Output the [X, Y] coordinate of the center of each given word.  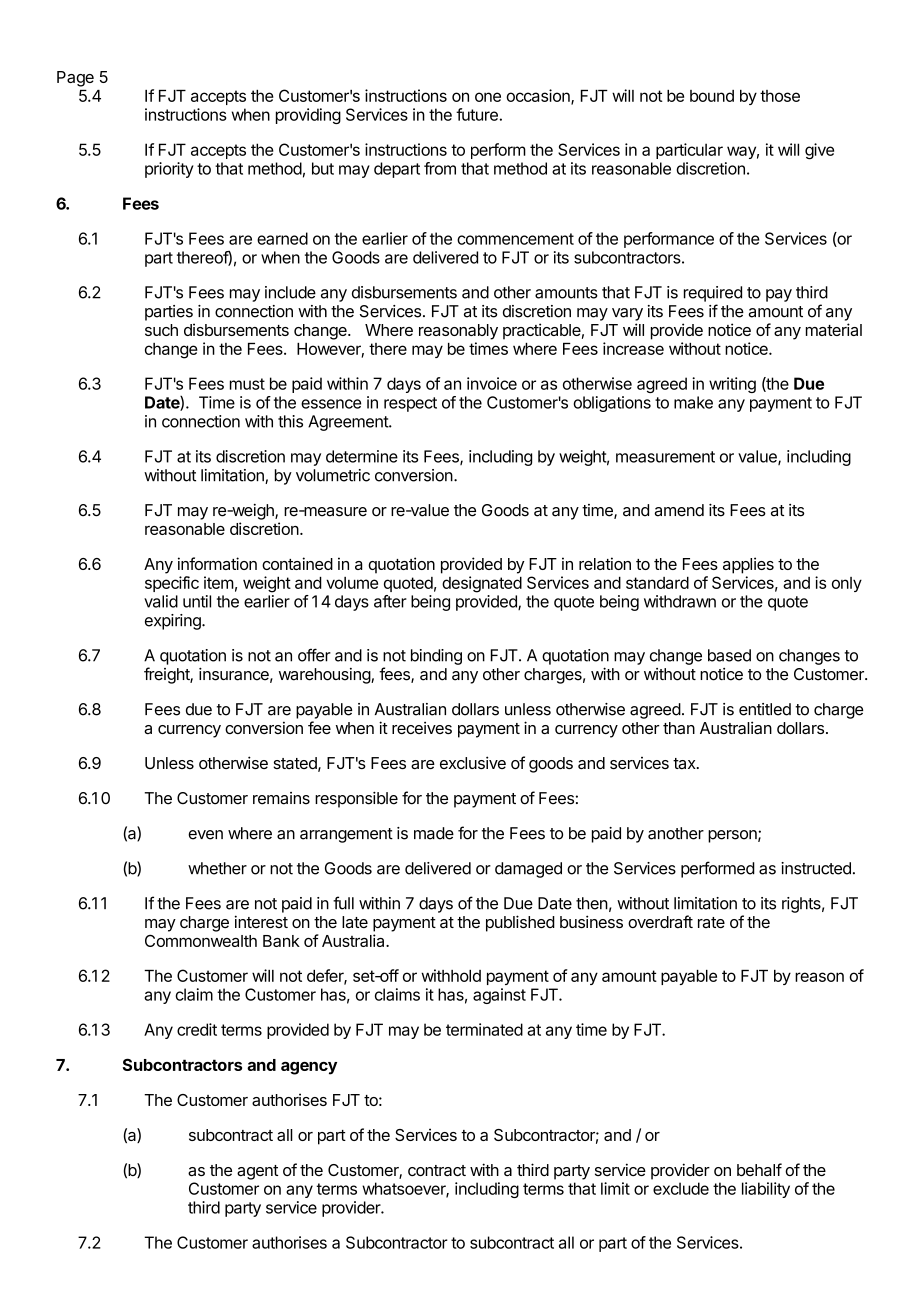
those [780, 96]
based [729, 655]
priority [169, 170]
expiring [174, 622]
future [477, 114]
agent [257, 1172]
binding [436, 657]
